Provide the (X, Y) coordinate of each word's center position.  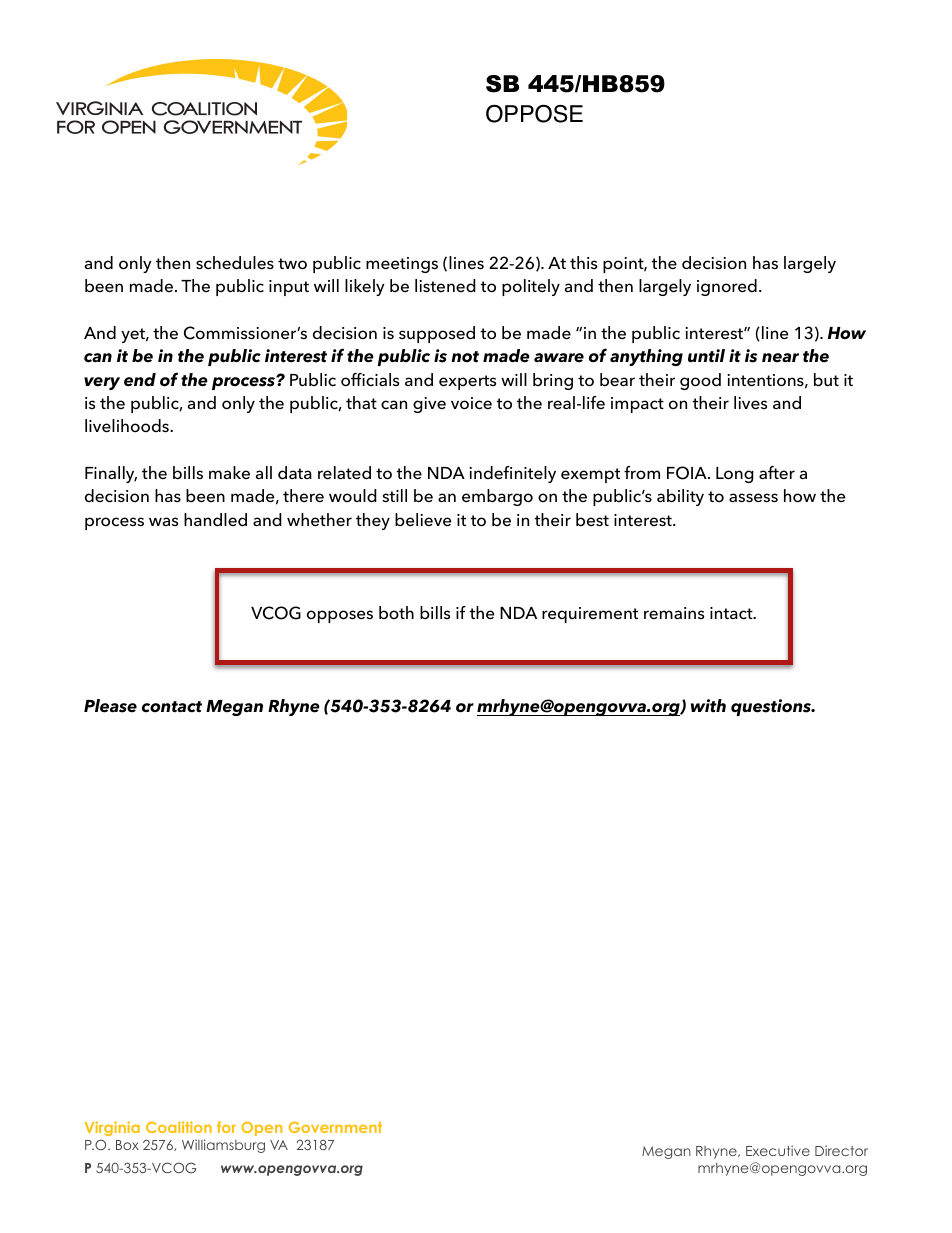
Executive (778, 1150)
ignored (727, 287)
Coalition (179, 1127)
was (163, 521)
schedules (235, 263)
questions (772, 707)
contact (172, 707)
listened (445, 286)
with (708, 705)
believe (423, 520)
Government (335, 1127)
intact (732, 613)
